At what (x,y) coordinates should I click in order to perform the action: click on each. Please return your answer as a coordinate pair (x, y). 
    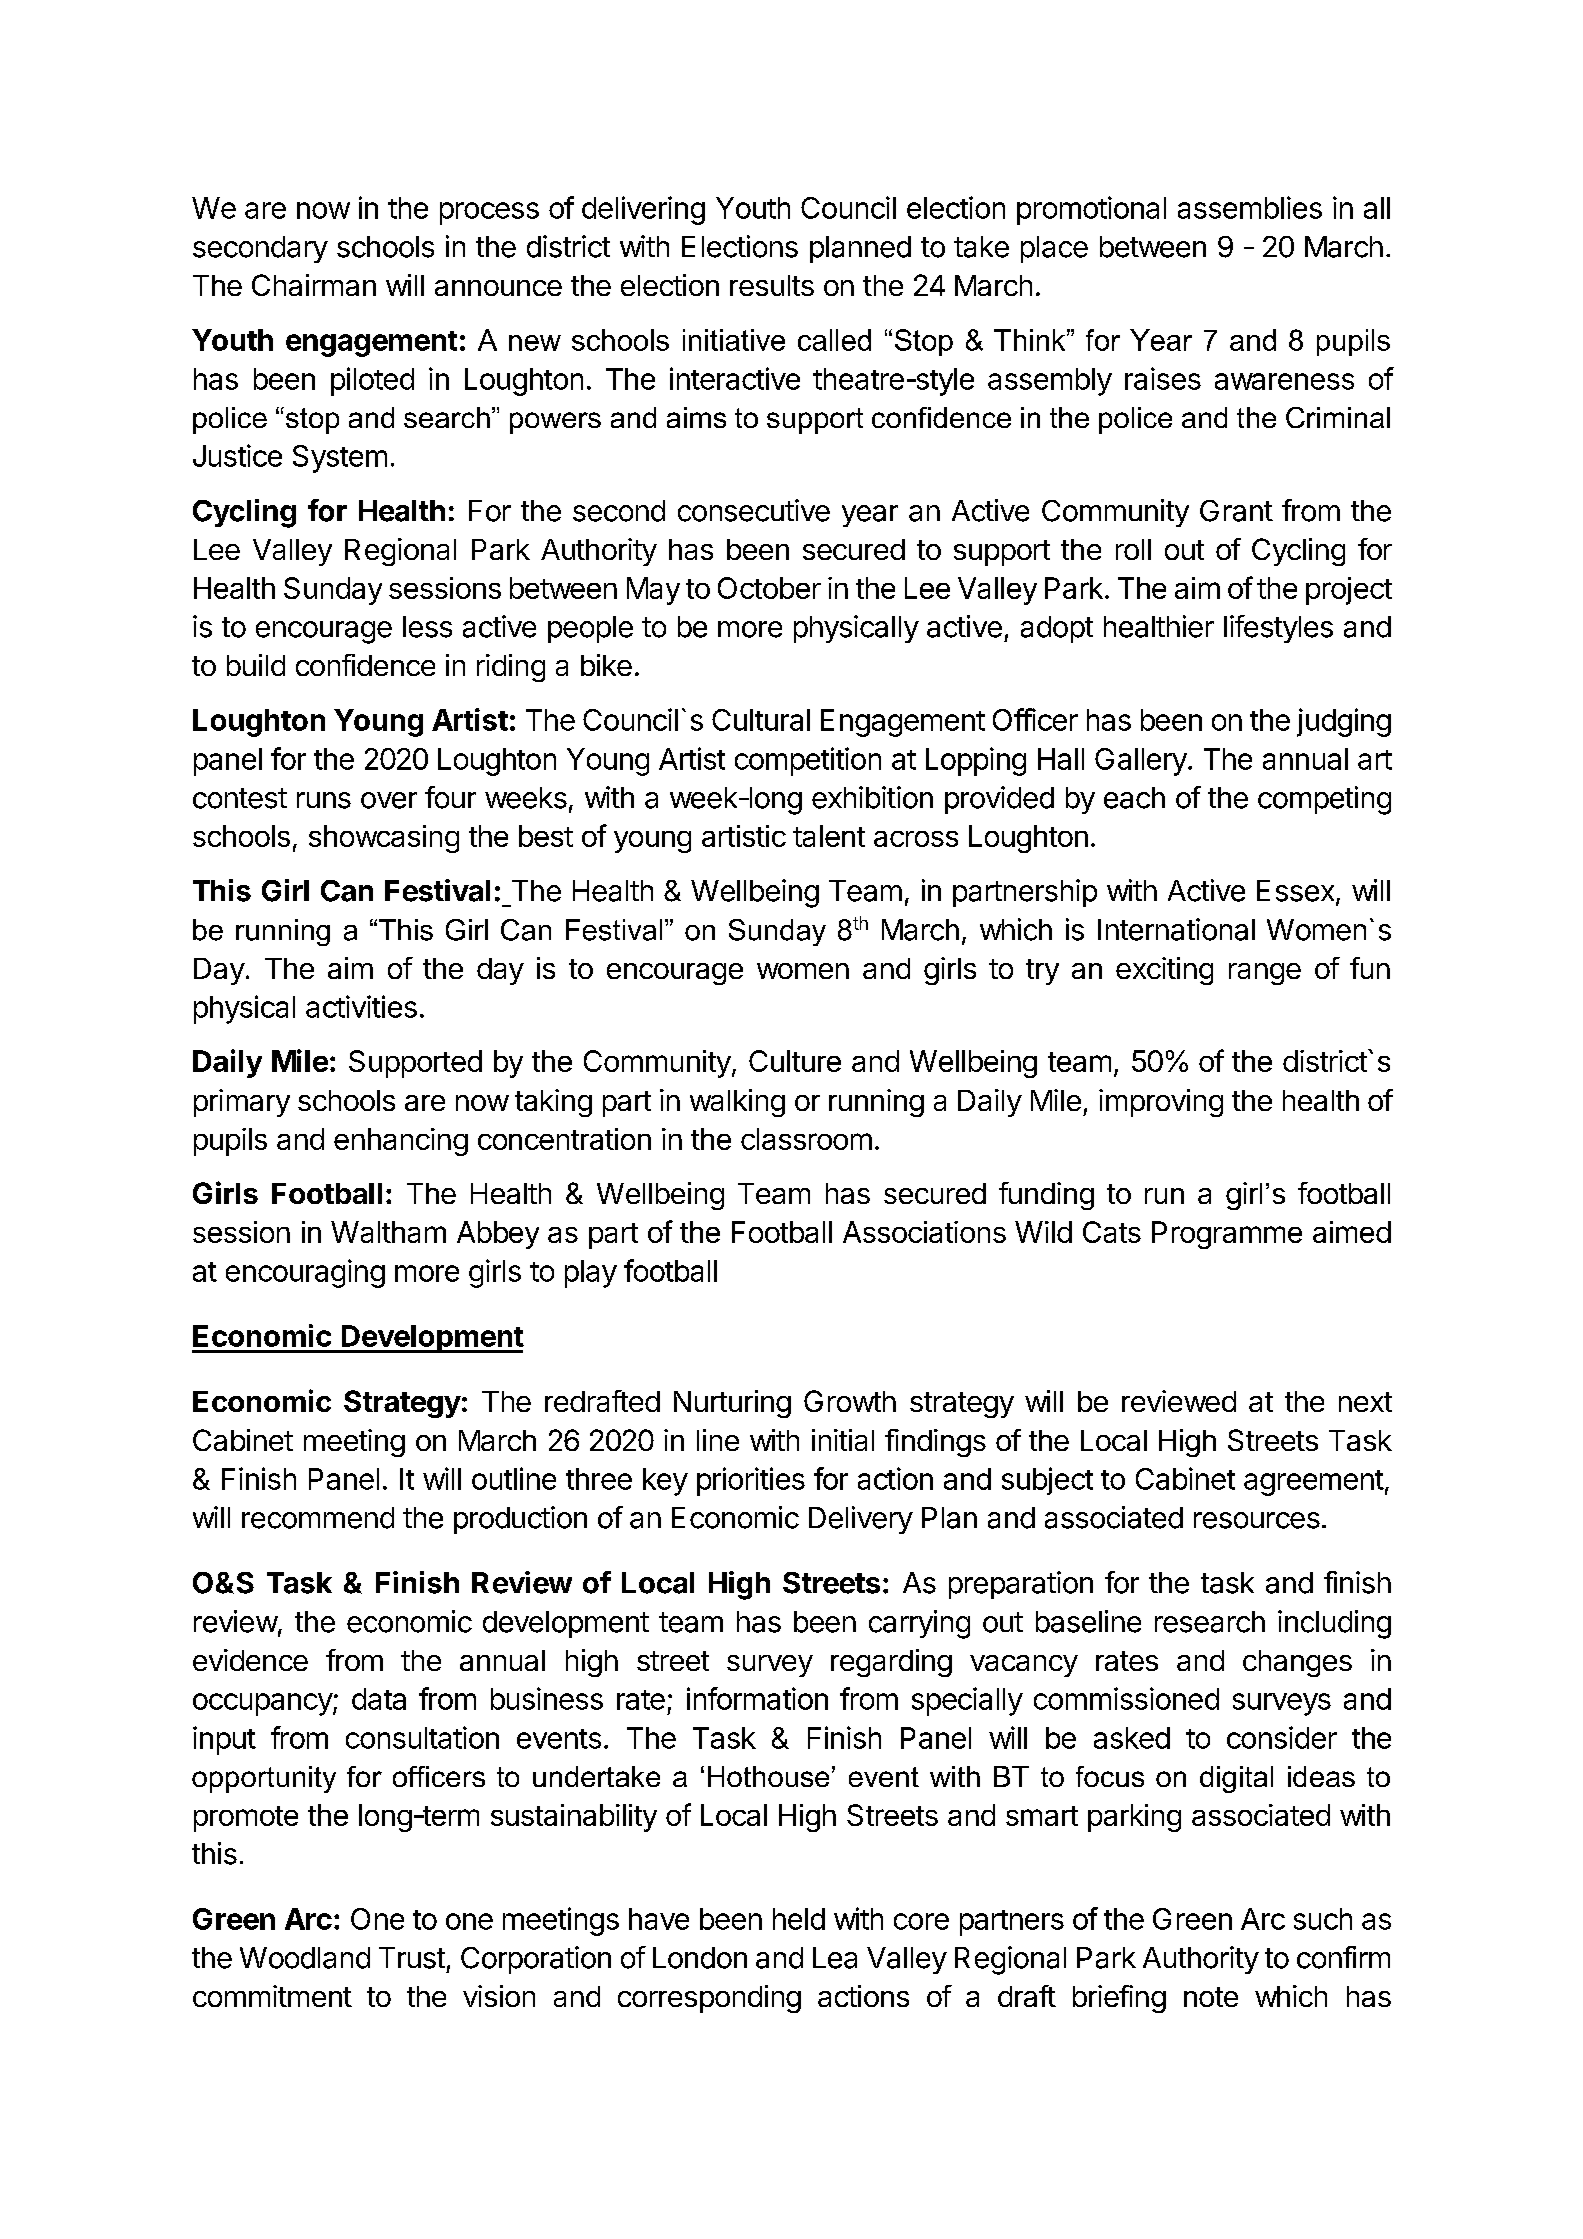
    Looking at the image, I should click on (1134, 798).
